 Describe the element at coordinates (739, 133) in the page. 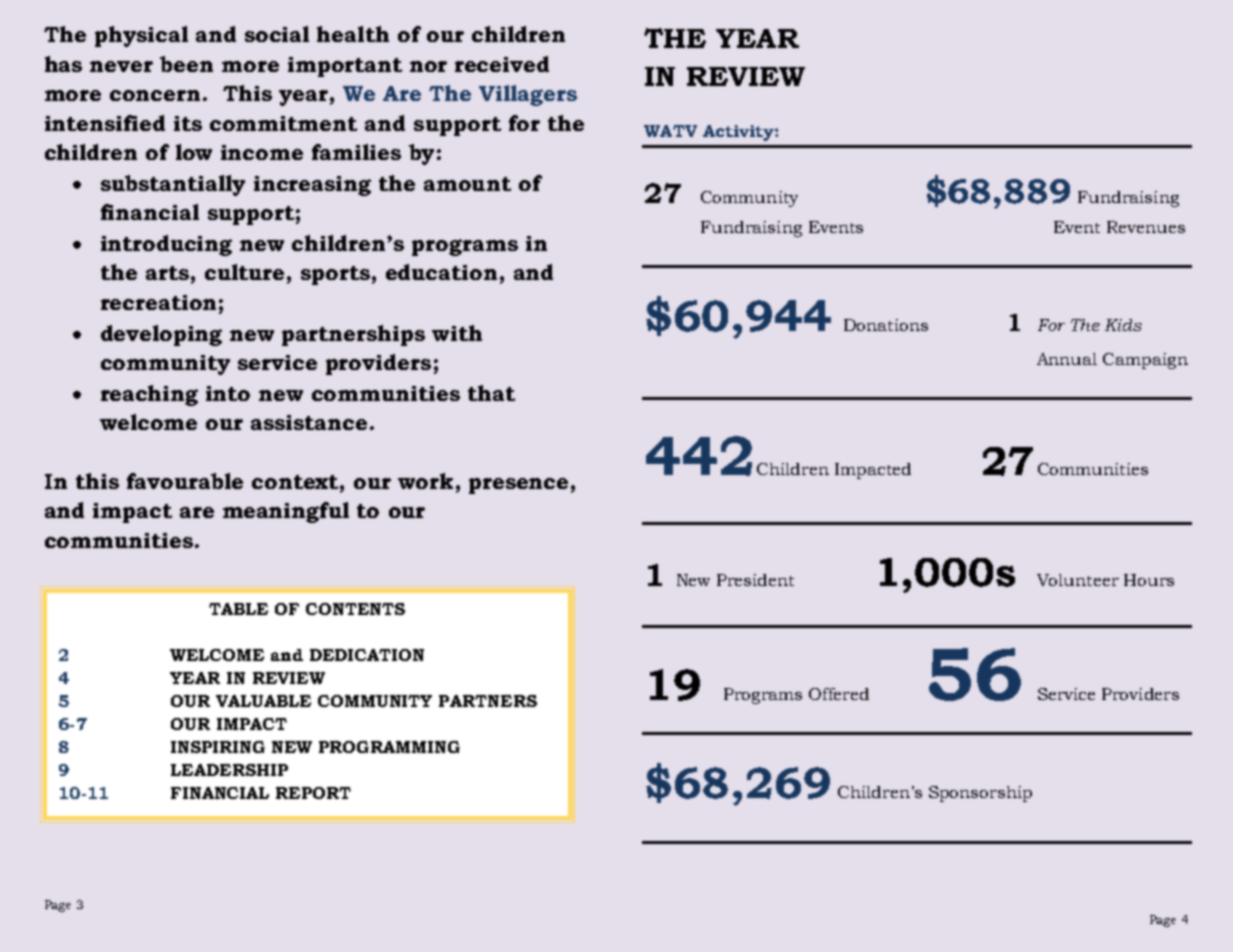

I see `Activity` at that location.
